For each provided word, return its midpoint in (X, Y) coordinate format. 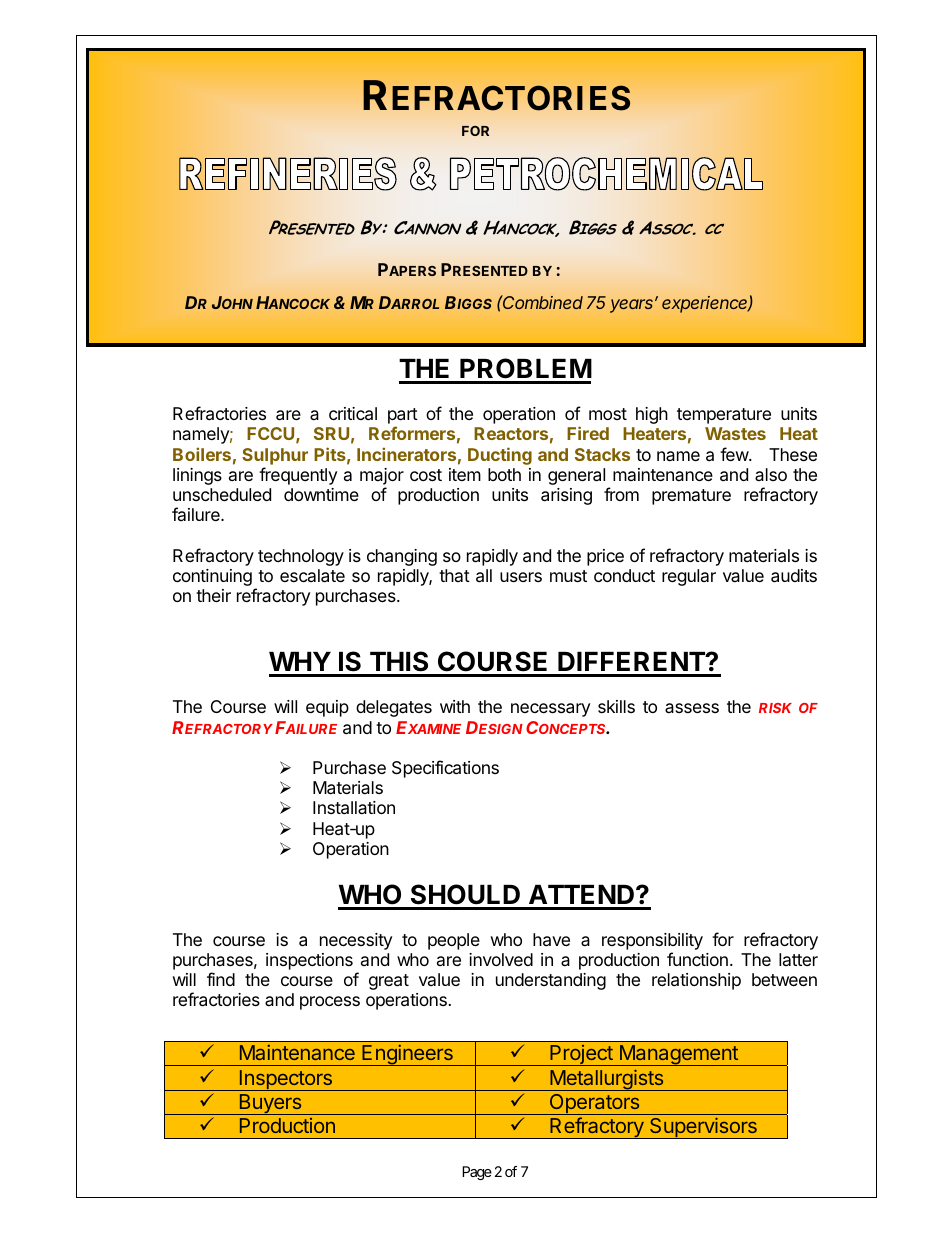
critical (353, 414)
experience (706, 304)
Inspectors (285, 1080)
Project (581, 1055)
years (633, 306)
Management (678, 1055)
